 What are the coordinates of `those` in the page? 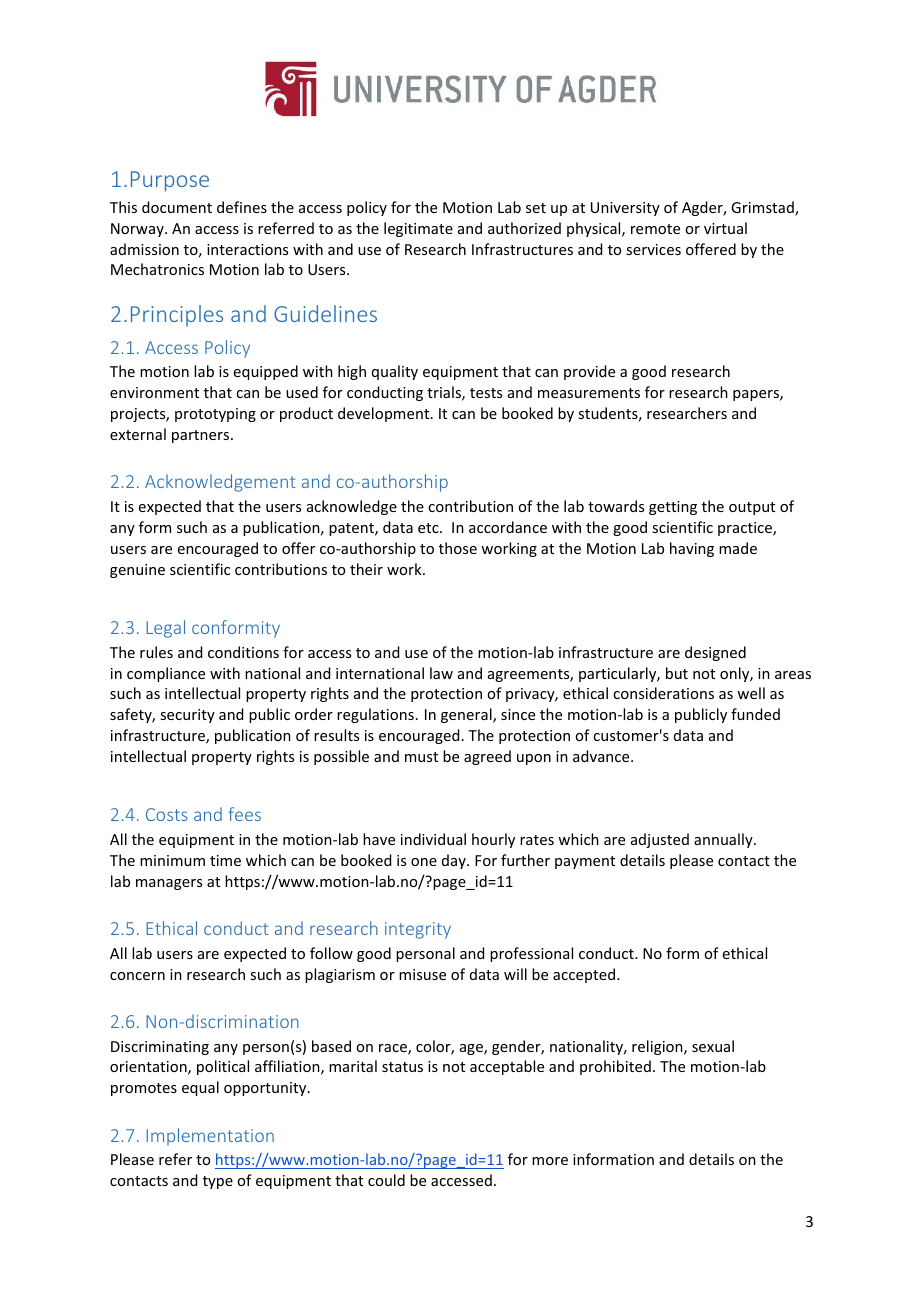 It's located at (458, 548).
